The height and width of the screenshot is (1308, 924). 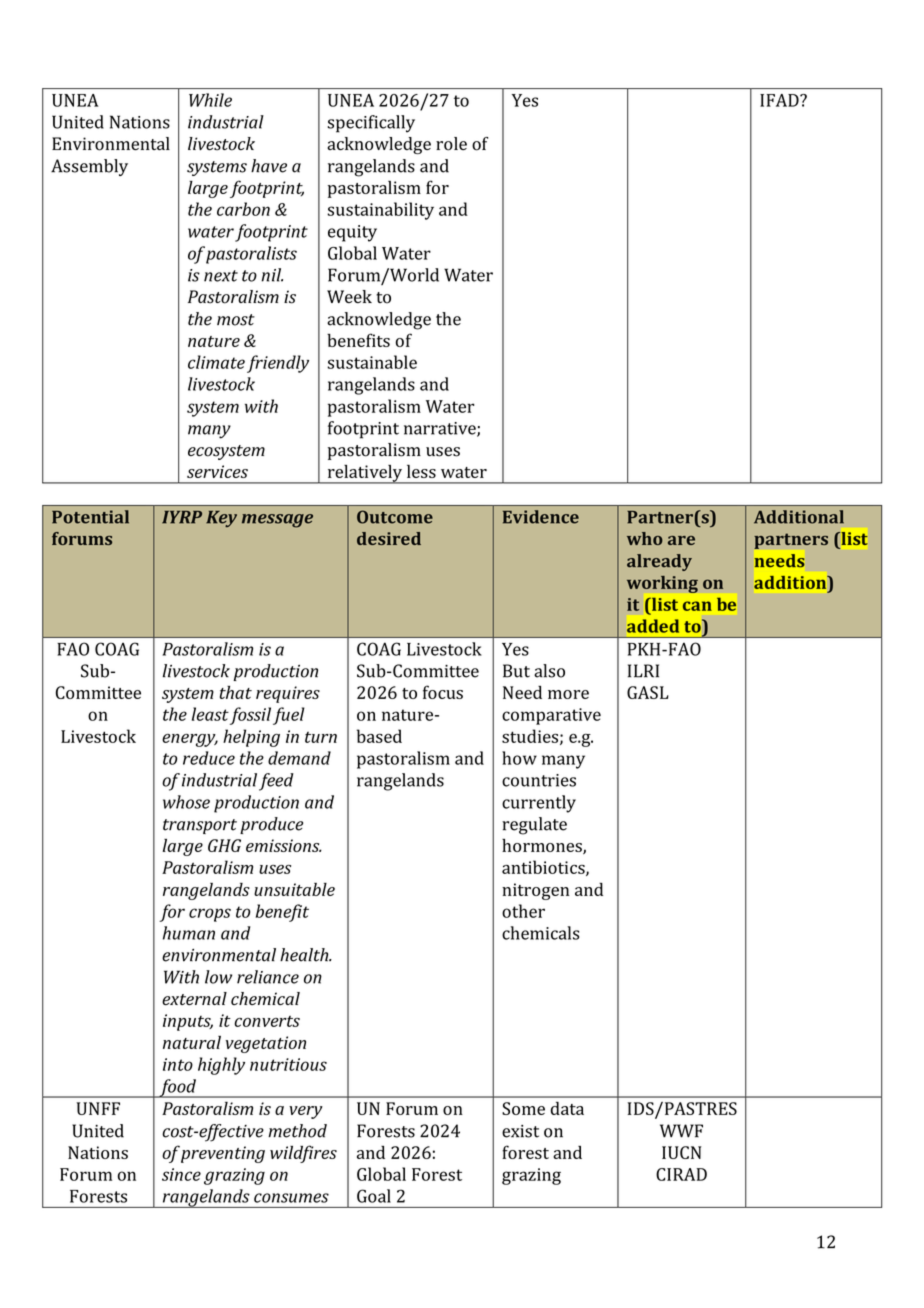 What do you see at coordinates (543, 847) in the screenshot?
I see `hormones` at bounding box center [543, 847].
